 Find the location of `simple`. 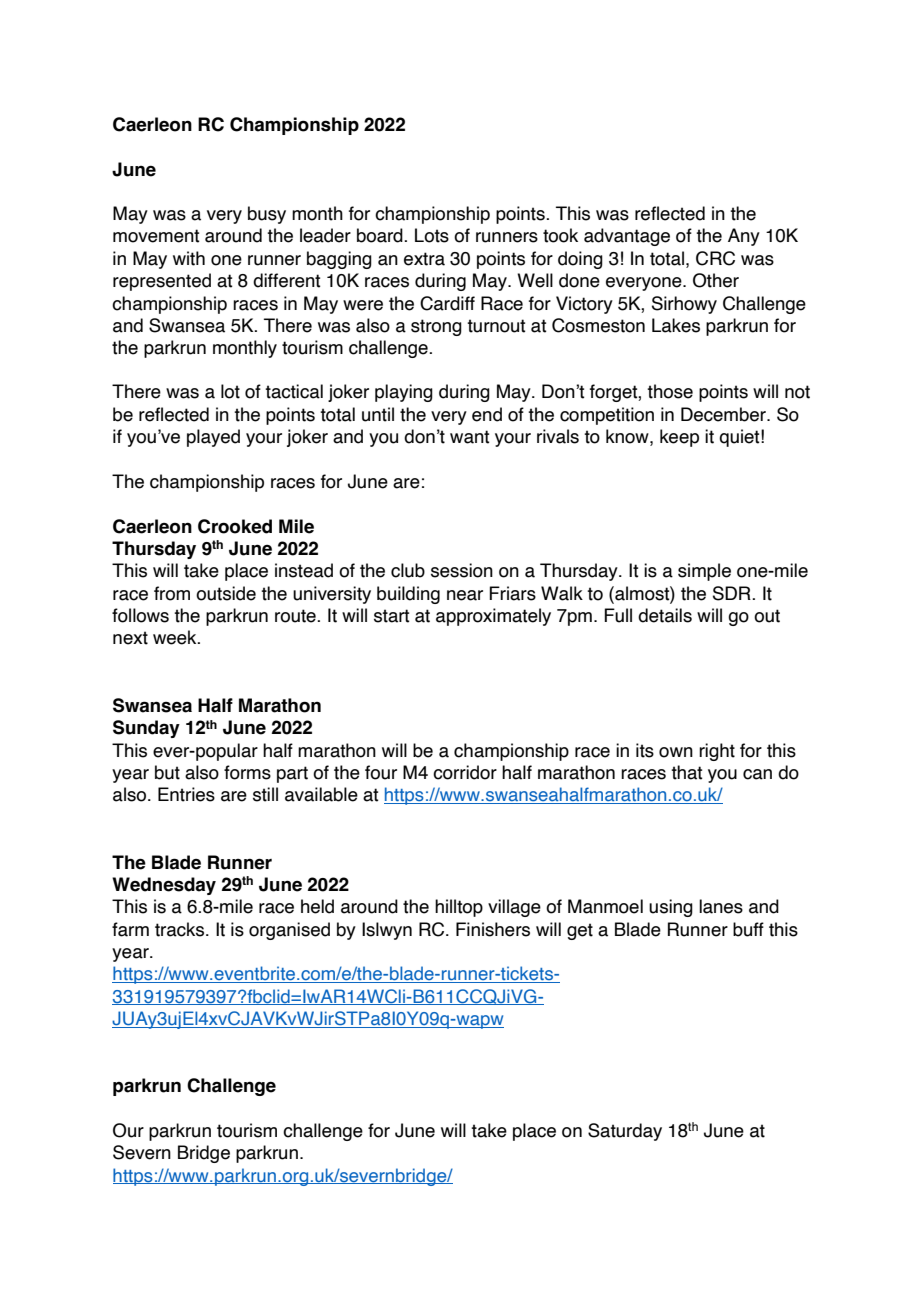

simple is located at coordinates (704, 572).
